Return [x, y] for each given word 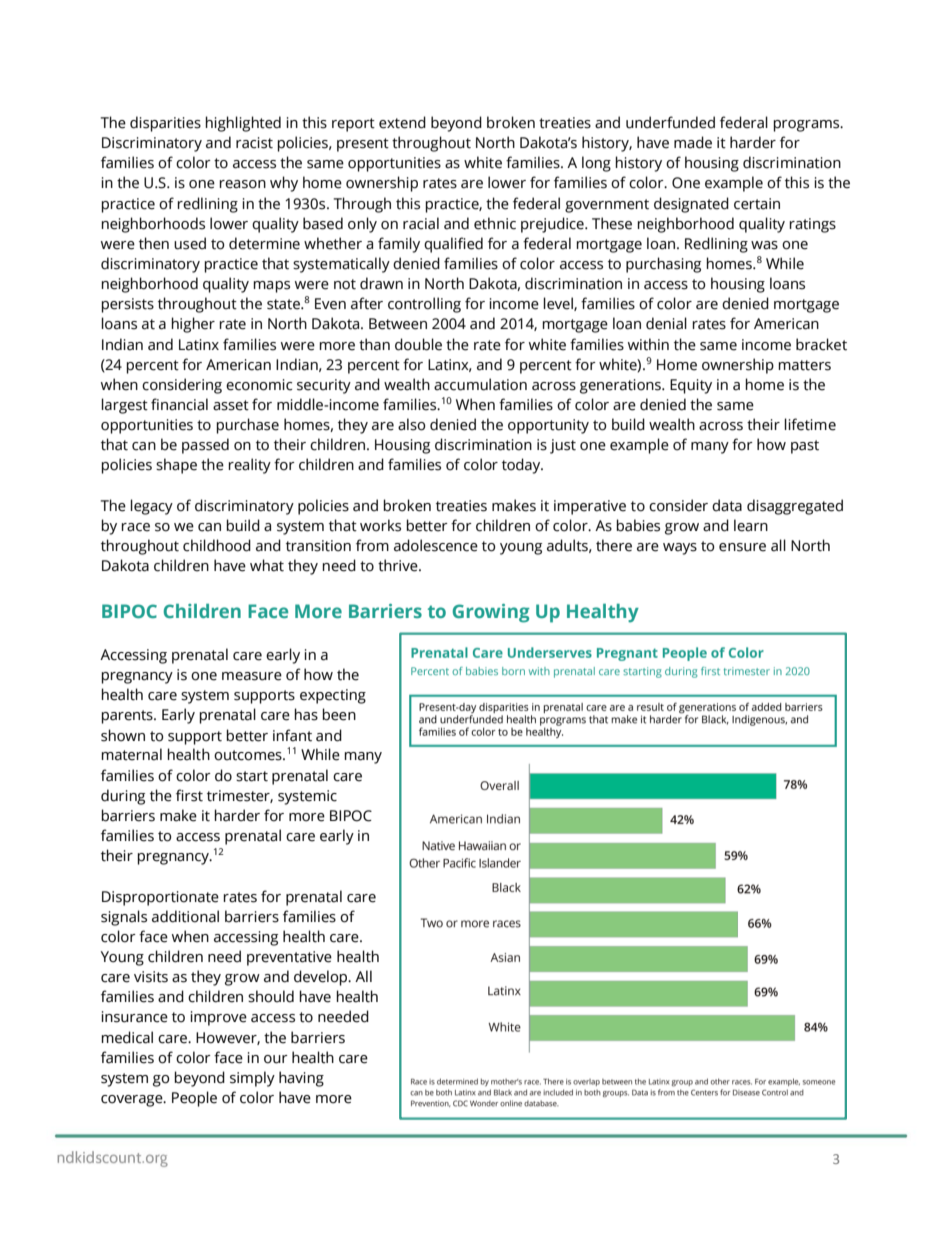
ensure [742, 547]
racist [254, 143]
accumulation [480, 384]
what [267, 565]
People [194, 1099]
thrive [399, 565]
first [189, 795]
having [301, 1079]
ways [680, 549]
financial [179, 404]
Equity [691, 386]
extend [402, 122]
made [693, 142]
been [339, 714]
